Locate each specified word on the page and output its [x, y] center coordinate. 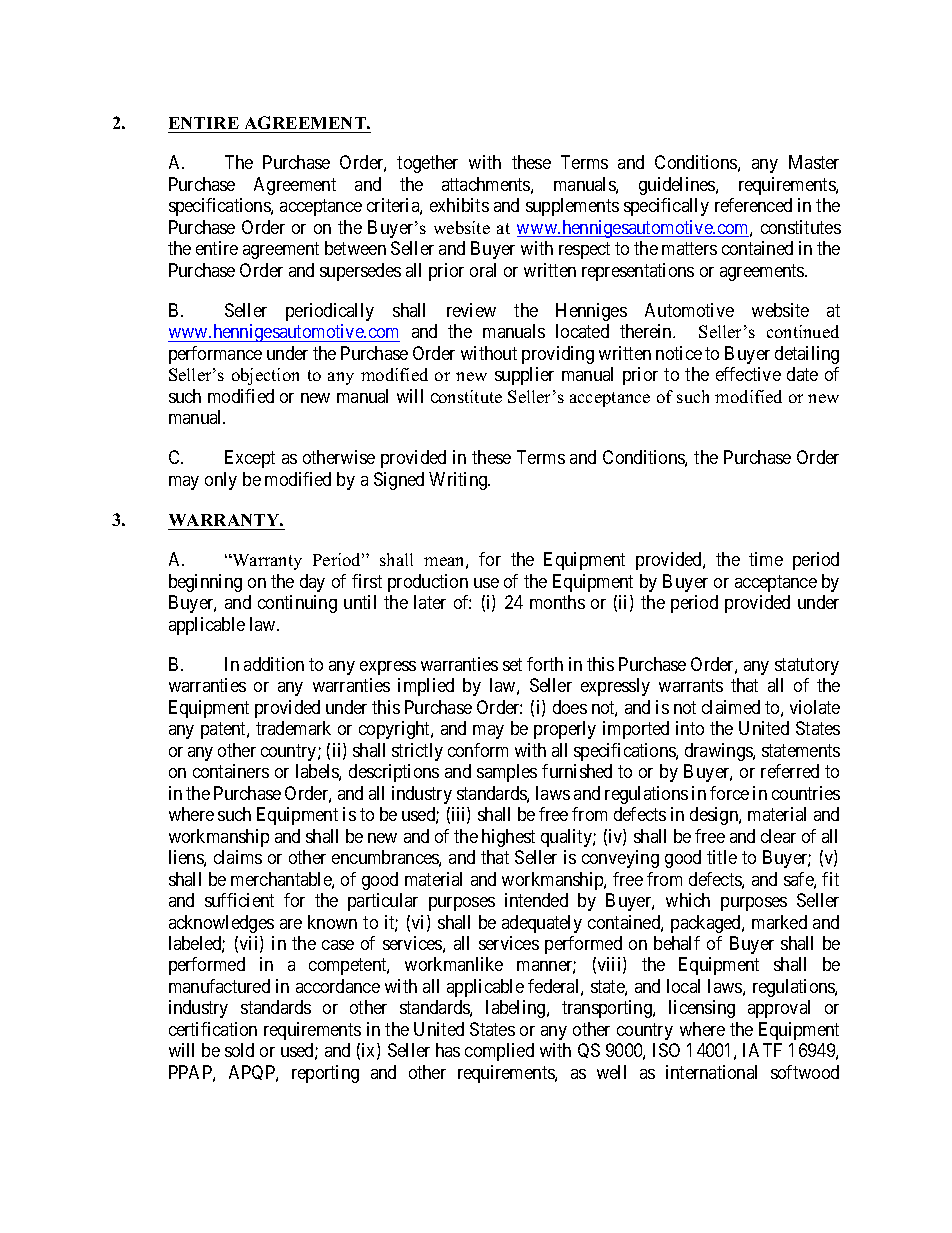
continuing [297, 604]
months [557, 602]
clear [778, 836]
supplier [524, 376]
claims [238, 857]
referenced [753, 205]
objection [265, 376]
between [355, 248]
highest [508, 838]
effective [748, 374]
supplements [572, 207]
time [766, 559]
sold [239, 1050]
